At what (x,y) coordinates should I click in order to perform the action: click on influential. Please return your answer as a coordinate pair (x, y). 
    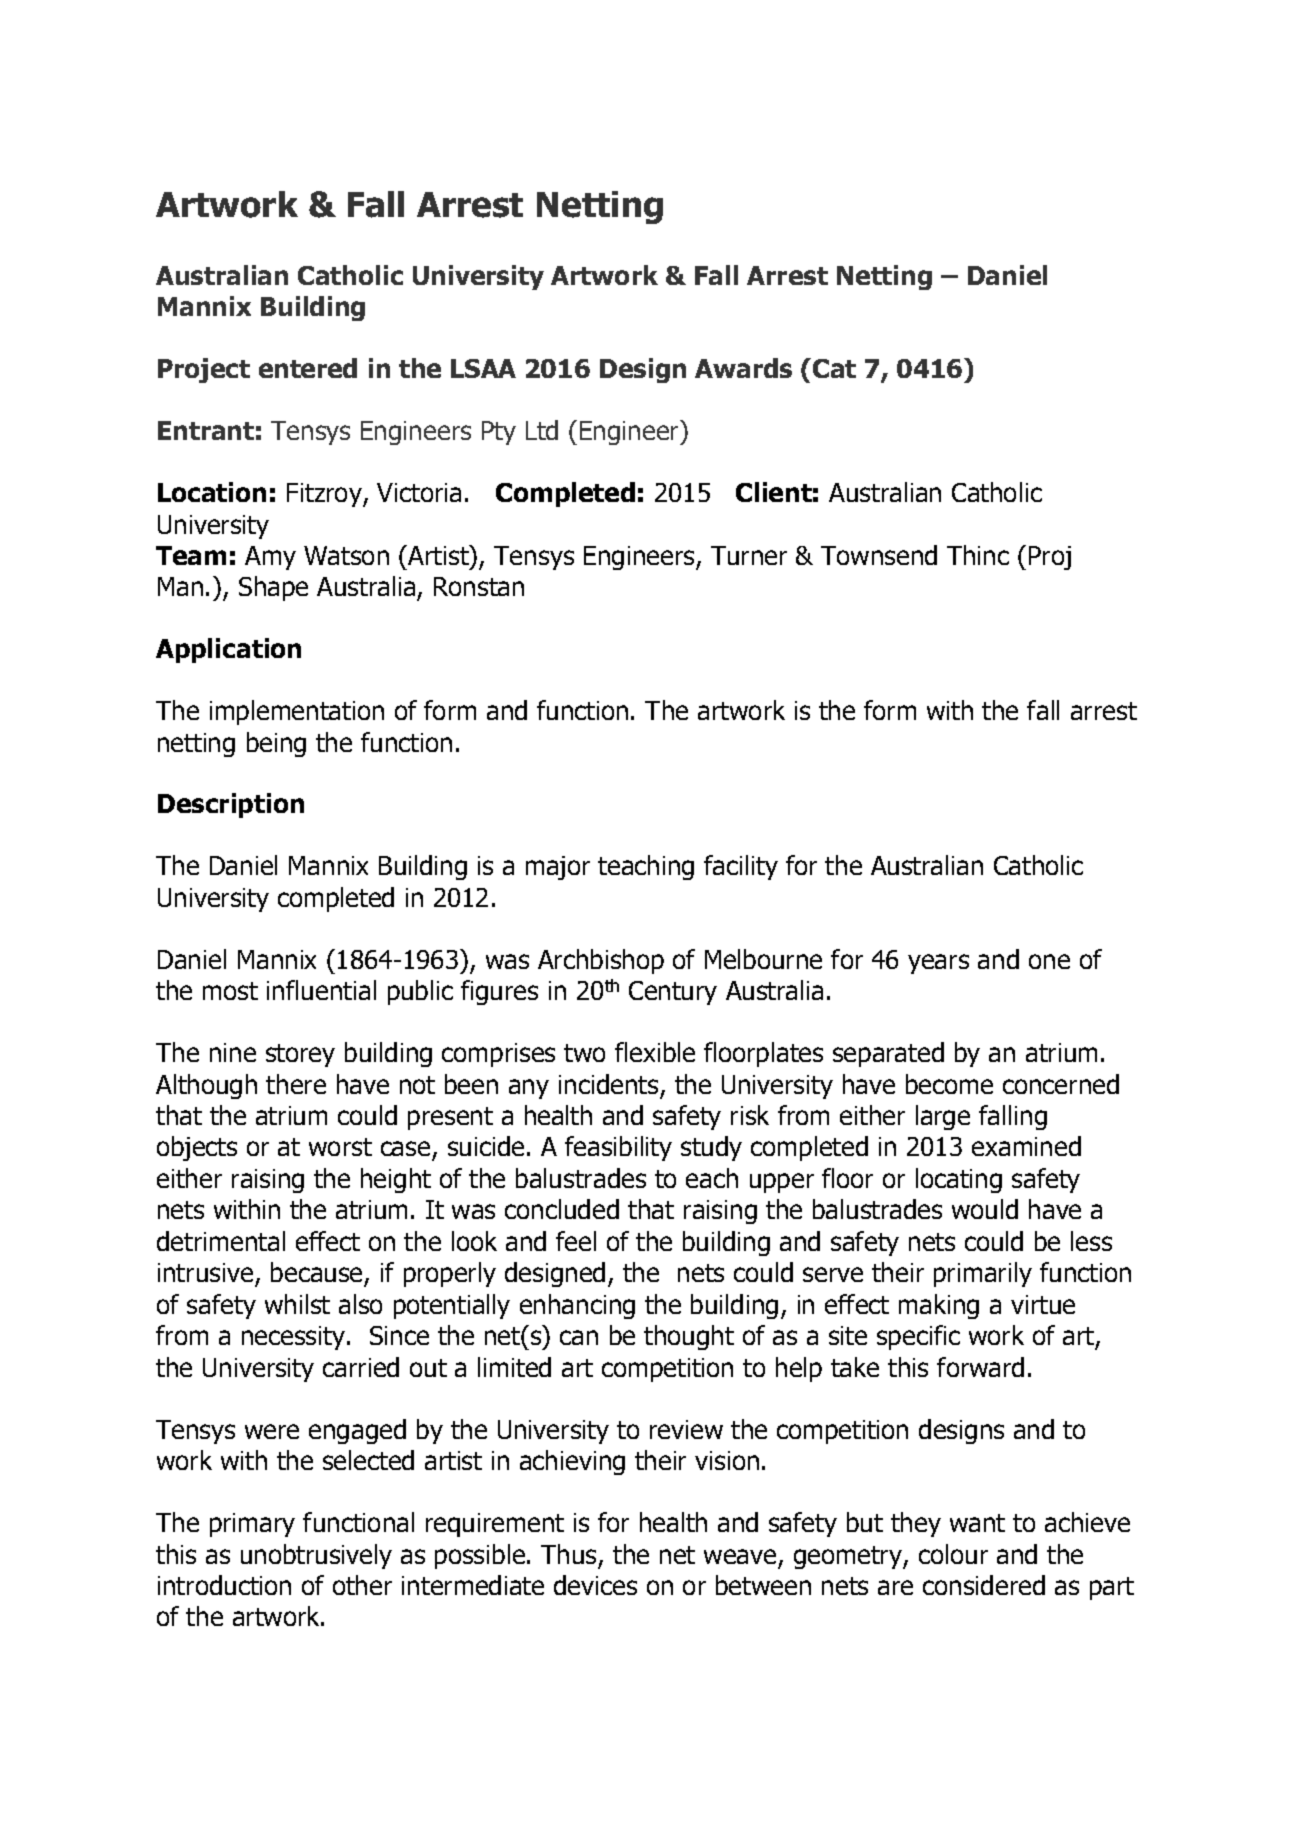
    Looking at the image, I should click on (321, 990).
